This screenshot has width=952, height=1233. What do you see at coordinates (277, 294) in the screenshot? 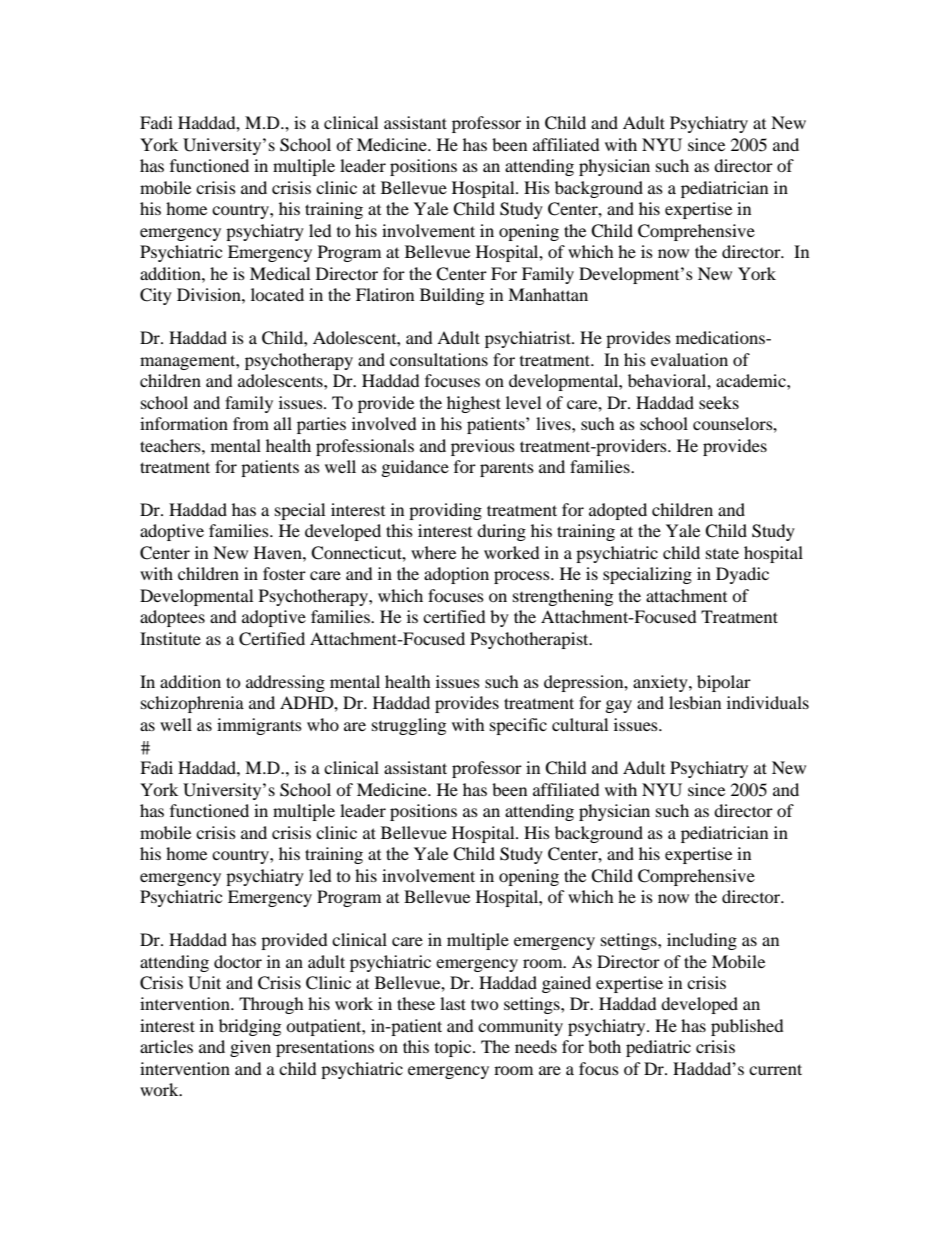
I see `located` at bounding box center [277, 294].
